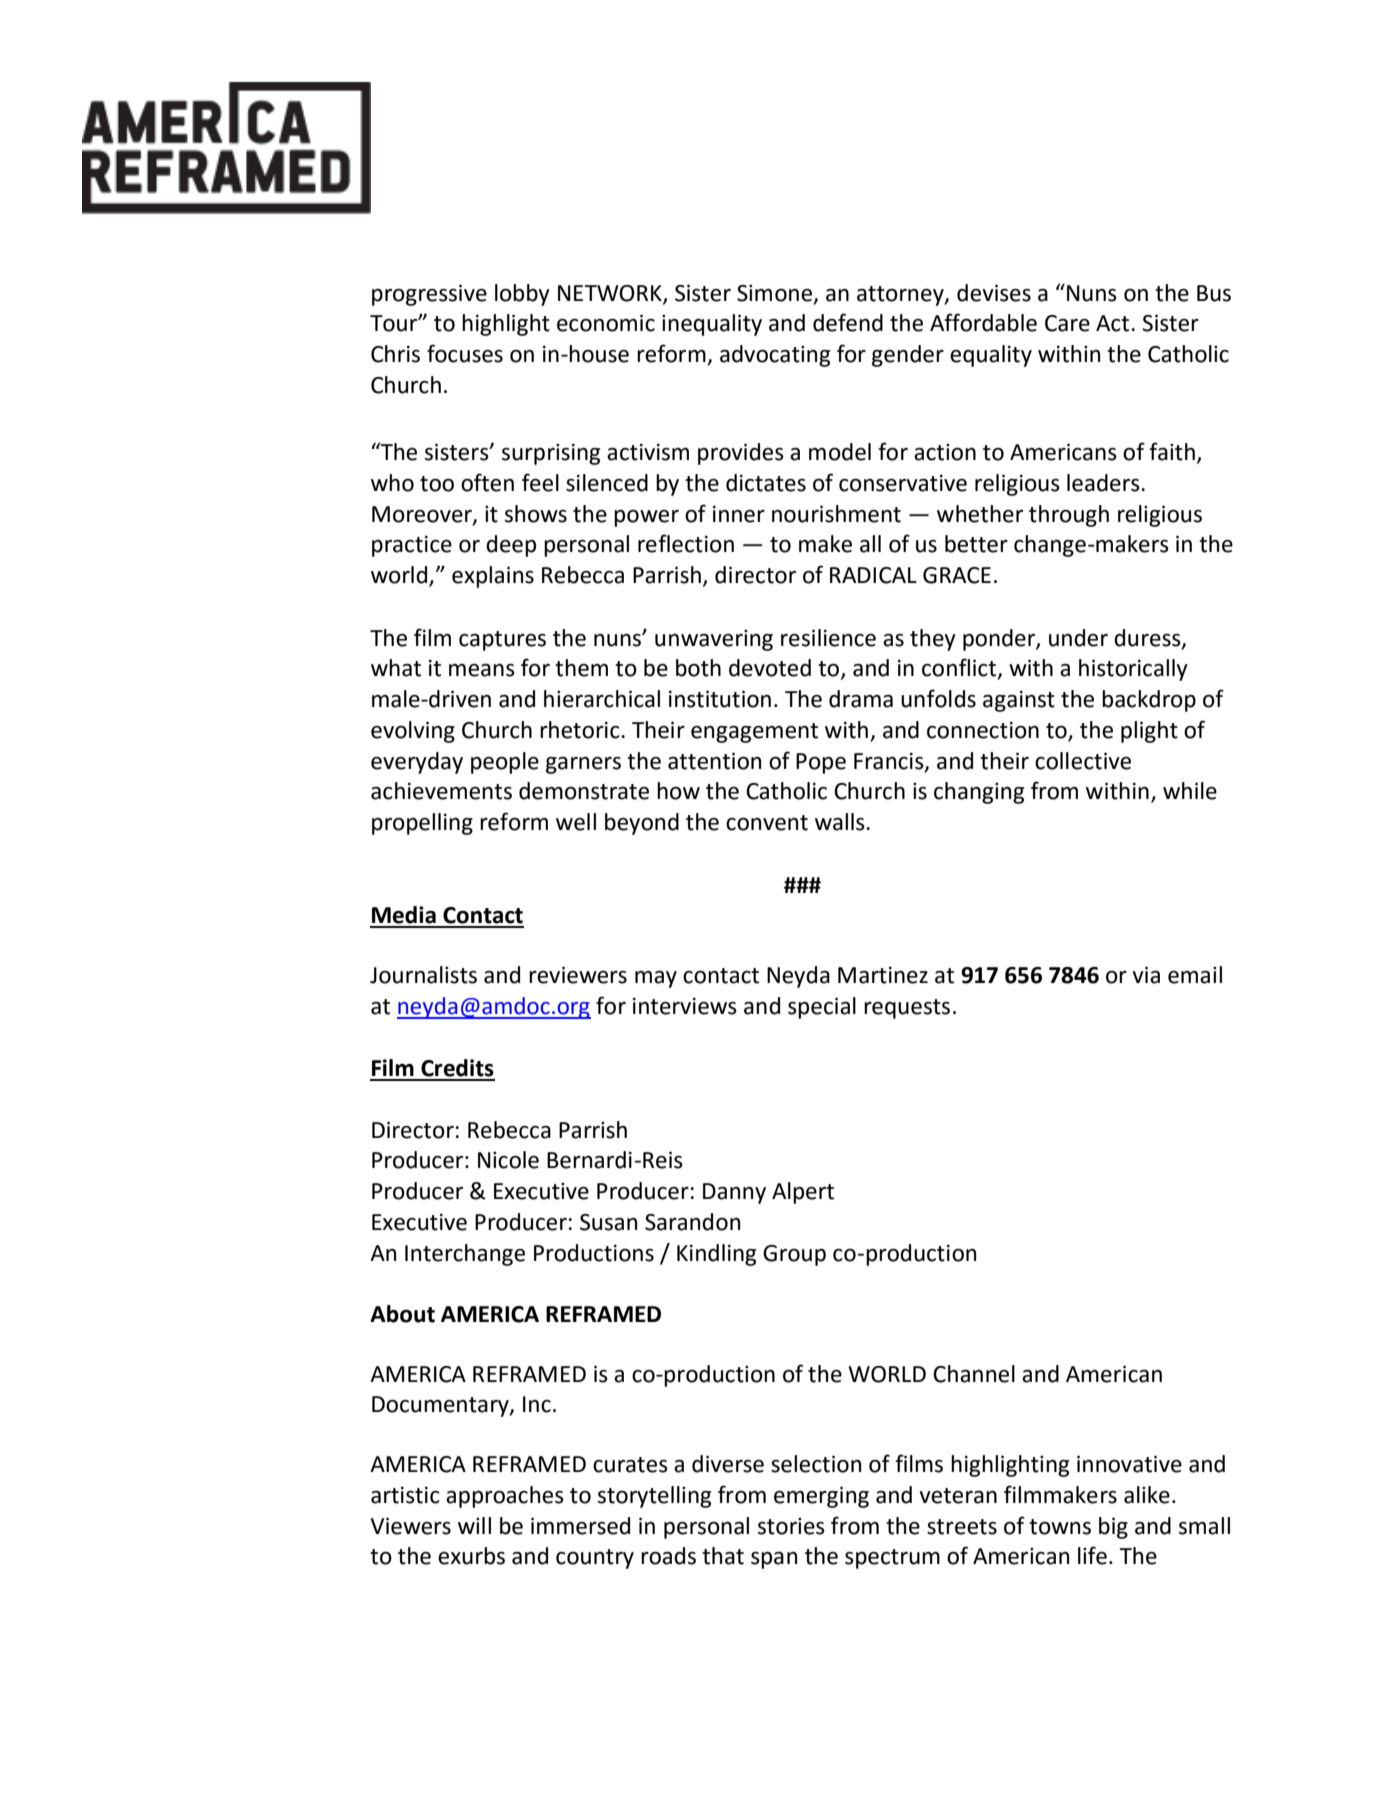 This image has width=1399, height=1811. What do you see at coordinates (767, 823) in the image?
I see `convent` at bounding box center [767, 823].
